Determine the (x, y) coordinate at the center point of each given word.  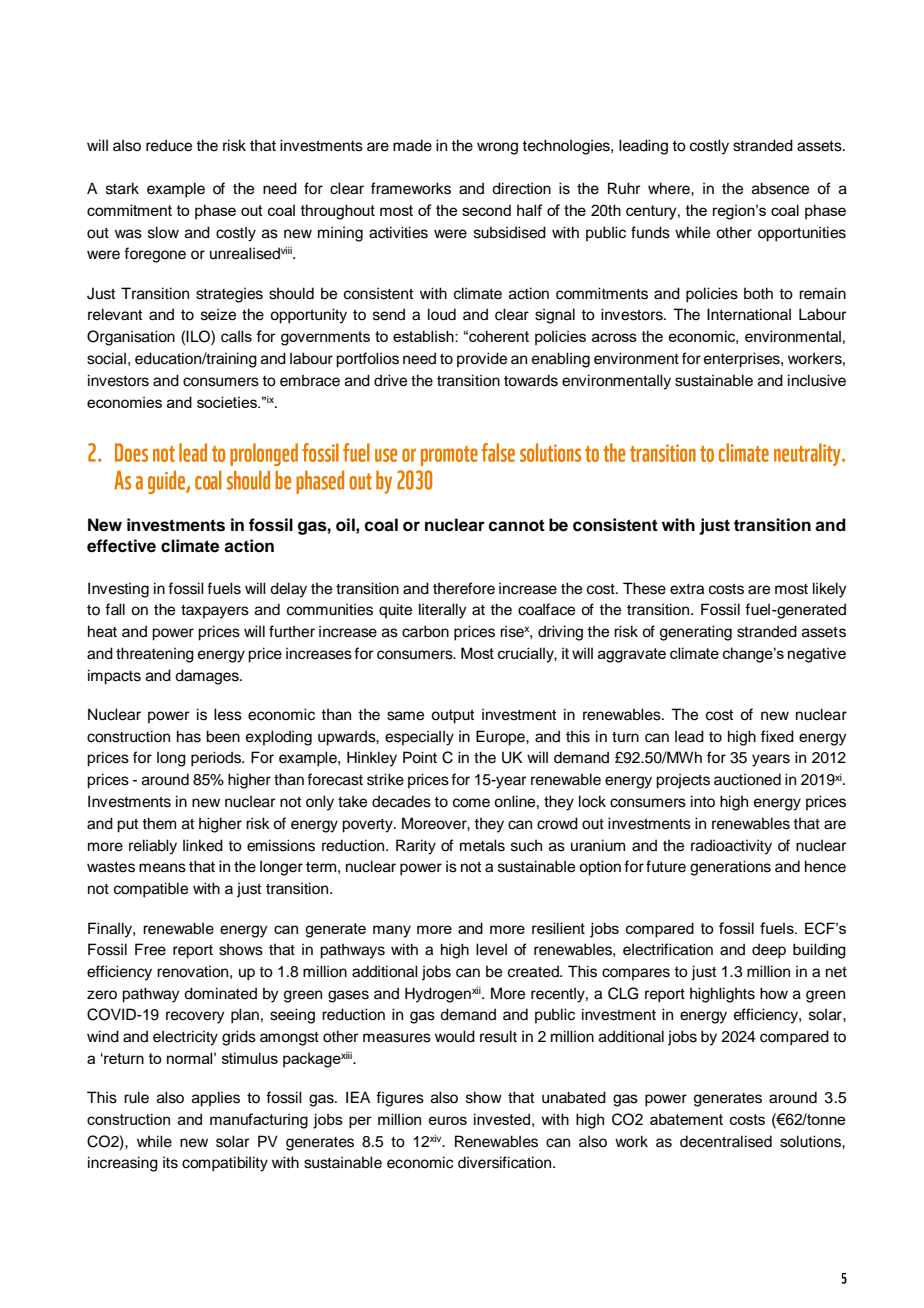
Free (150, 949)
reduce (169, 145)
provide (482, 359)
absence (780, 188)
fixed (777, 736)
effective (121, 546)
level (491, 949)
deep (769, 951)
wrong (497, 148)
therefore (464, 588)
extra (687, 589)
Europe (501, 738)
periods (217, 759)
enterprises (743, 360)
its (170, 1162)
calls (236, 336)
